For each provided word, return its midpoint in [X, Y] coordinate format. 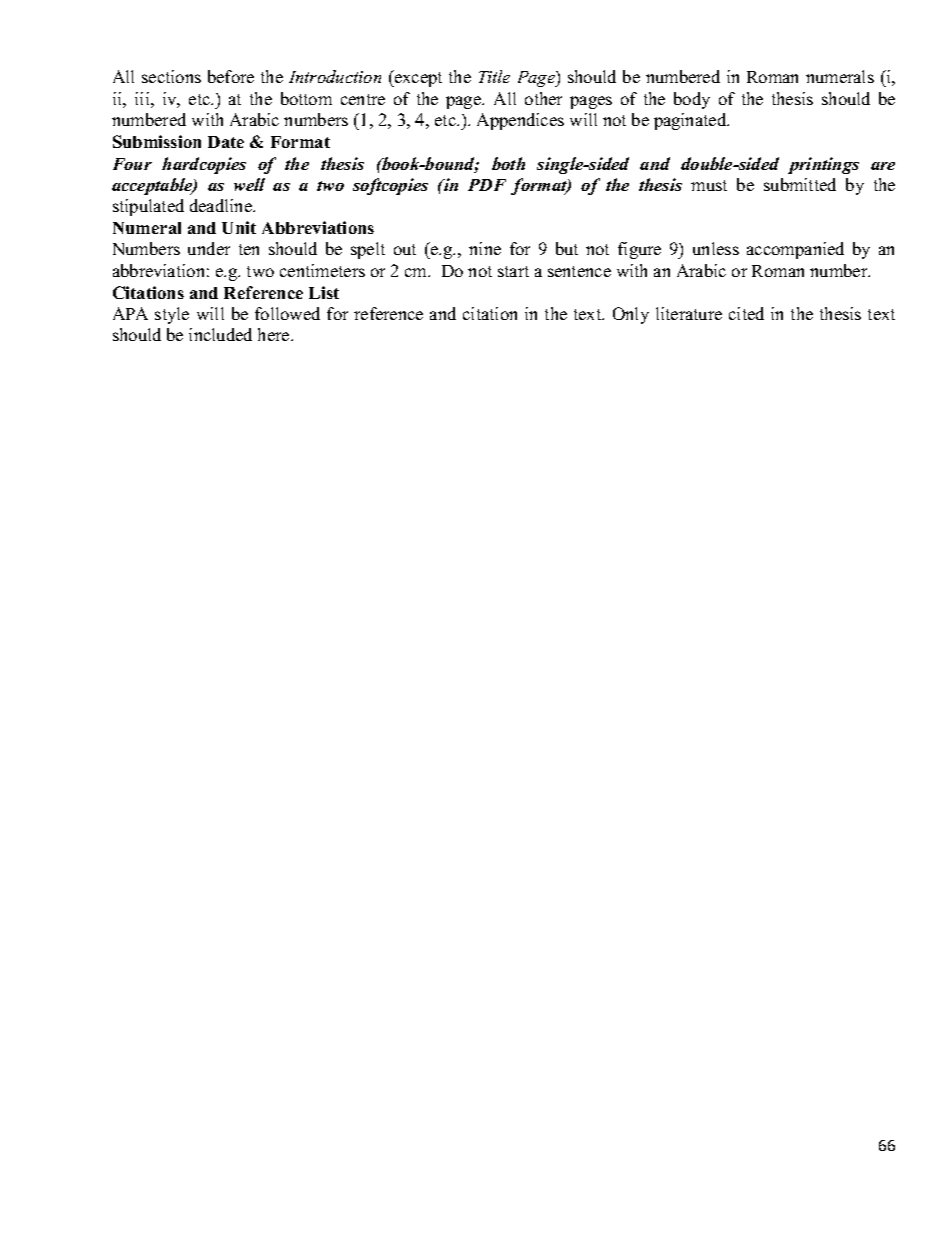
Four [132, 164]
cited [746, 313]
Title [494, 76]
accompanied [795, 250]
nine [485, 248]
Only [631, 315]
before [231, 76]
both [508, 163]
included [220, 334]
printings [823, 165]
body [692, 100]
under [209, 248]
